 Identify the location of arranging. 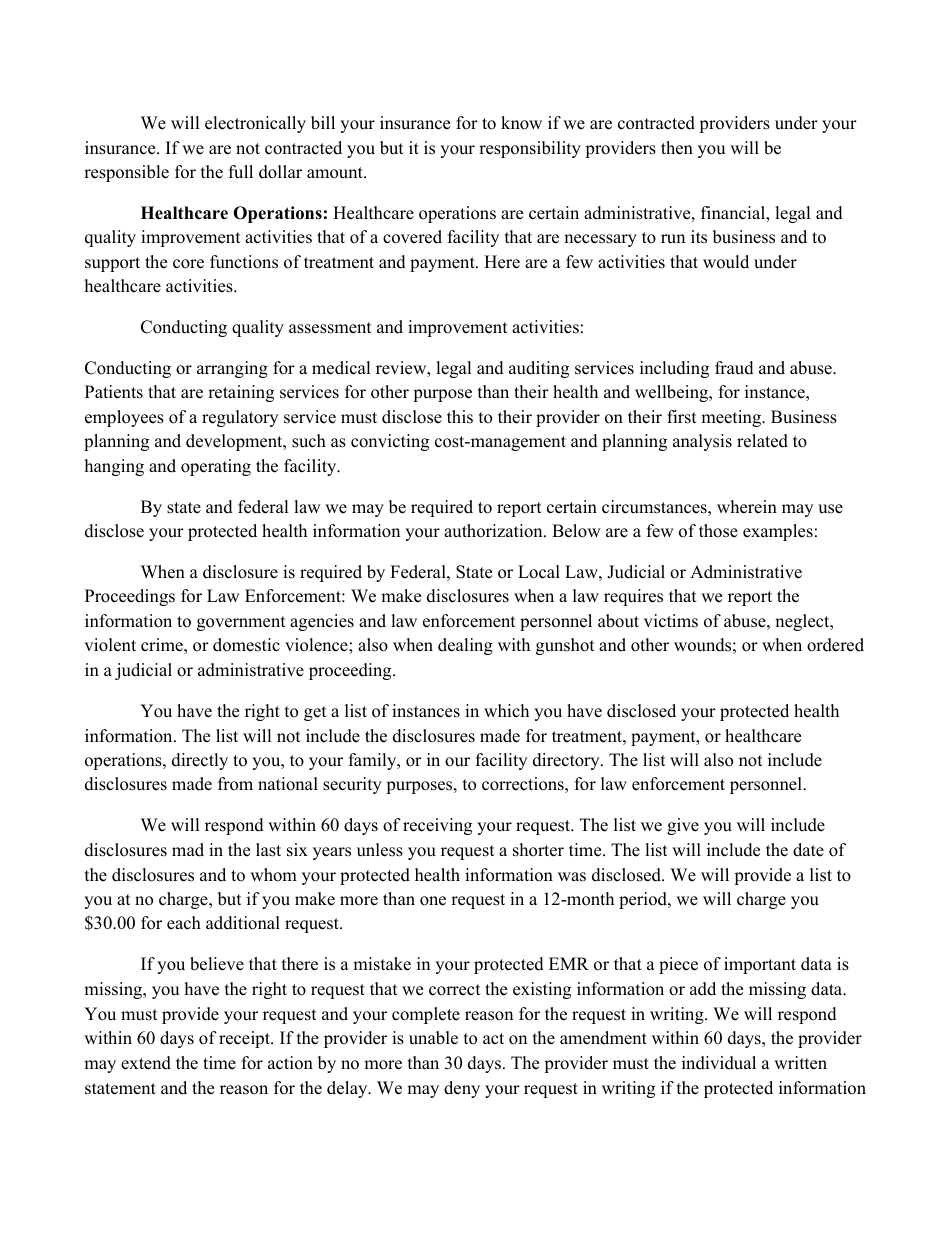
(232, 369).
